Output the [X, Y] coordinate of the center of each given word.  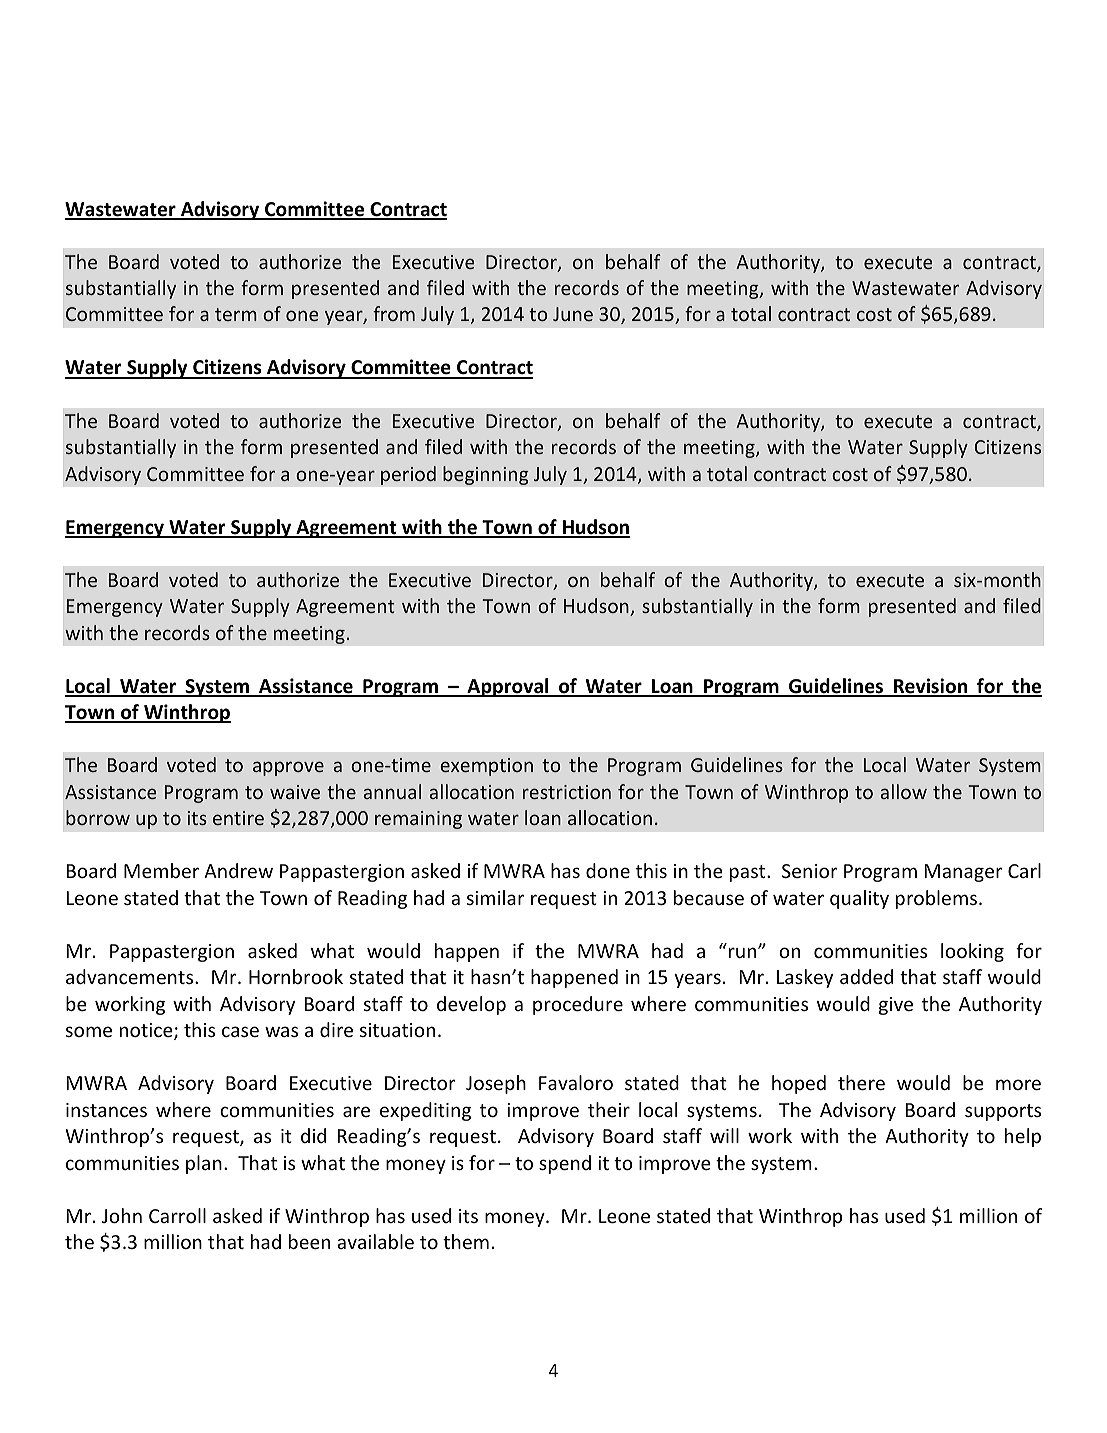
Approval [508, 687]
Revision [931, 687]
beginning [486, 475]
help [1023, 1137]
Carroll [177, 1215]
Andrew [238, 870]
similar [495, 897]
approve [288, 768]
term [236, 314]
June [573, 314]
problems [936, 899]
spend [565, 1164]
